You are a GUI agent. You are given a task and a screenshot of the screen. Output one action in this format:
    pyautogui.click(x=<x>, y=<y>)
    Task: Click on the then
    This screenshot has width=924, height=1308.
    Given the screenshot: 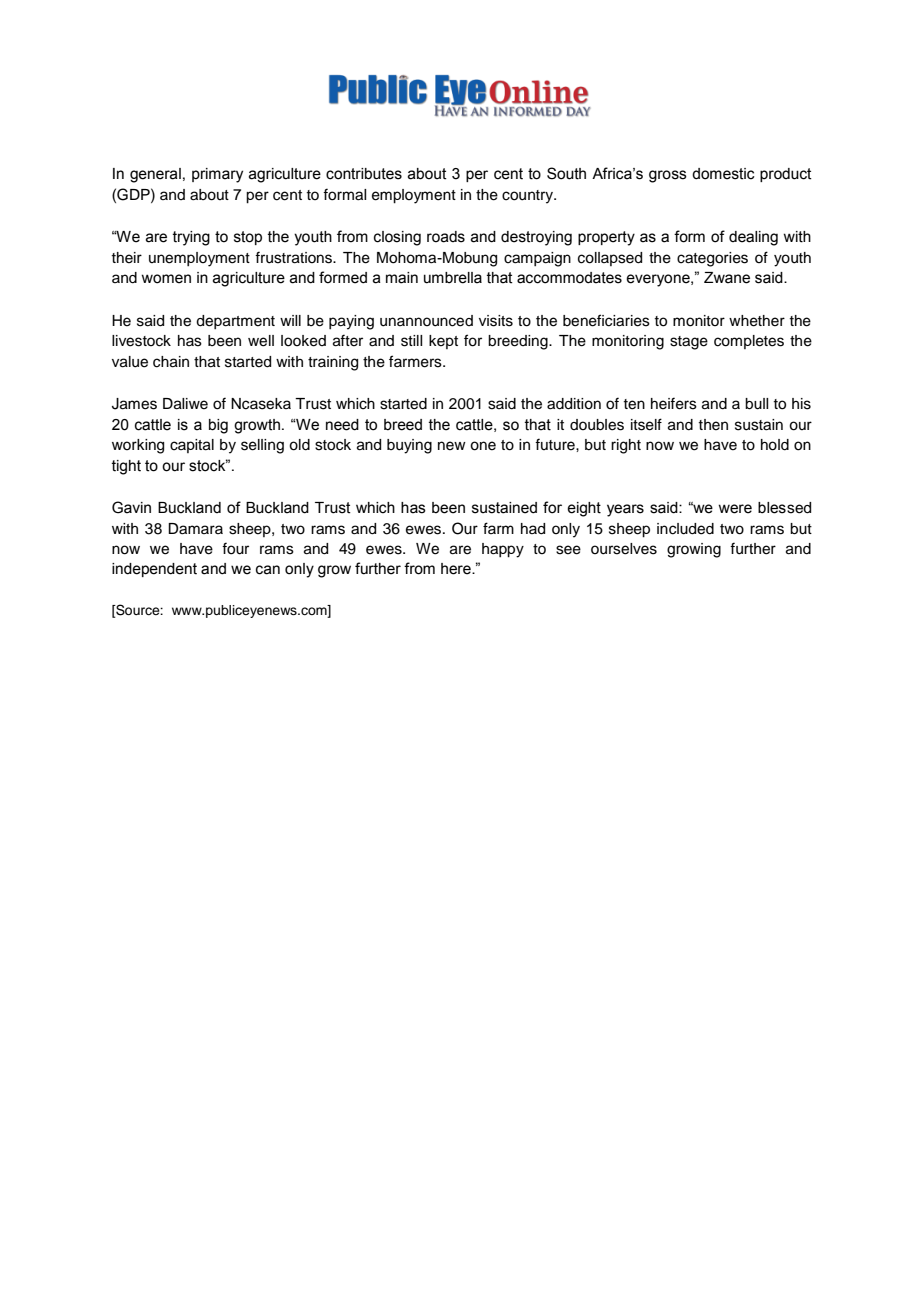 What is the action you would take?
    pyautogui.click(x=713, y=425)
